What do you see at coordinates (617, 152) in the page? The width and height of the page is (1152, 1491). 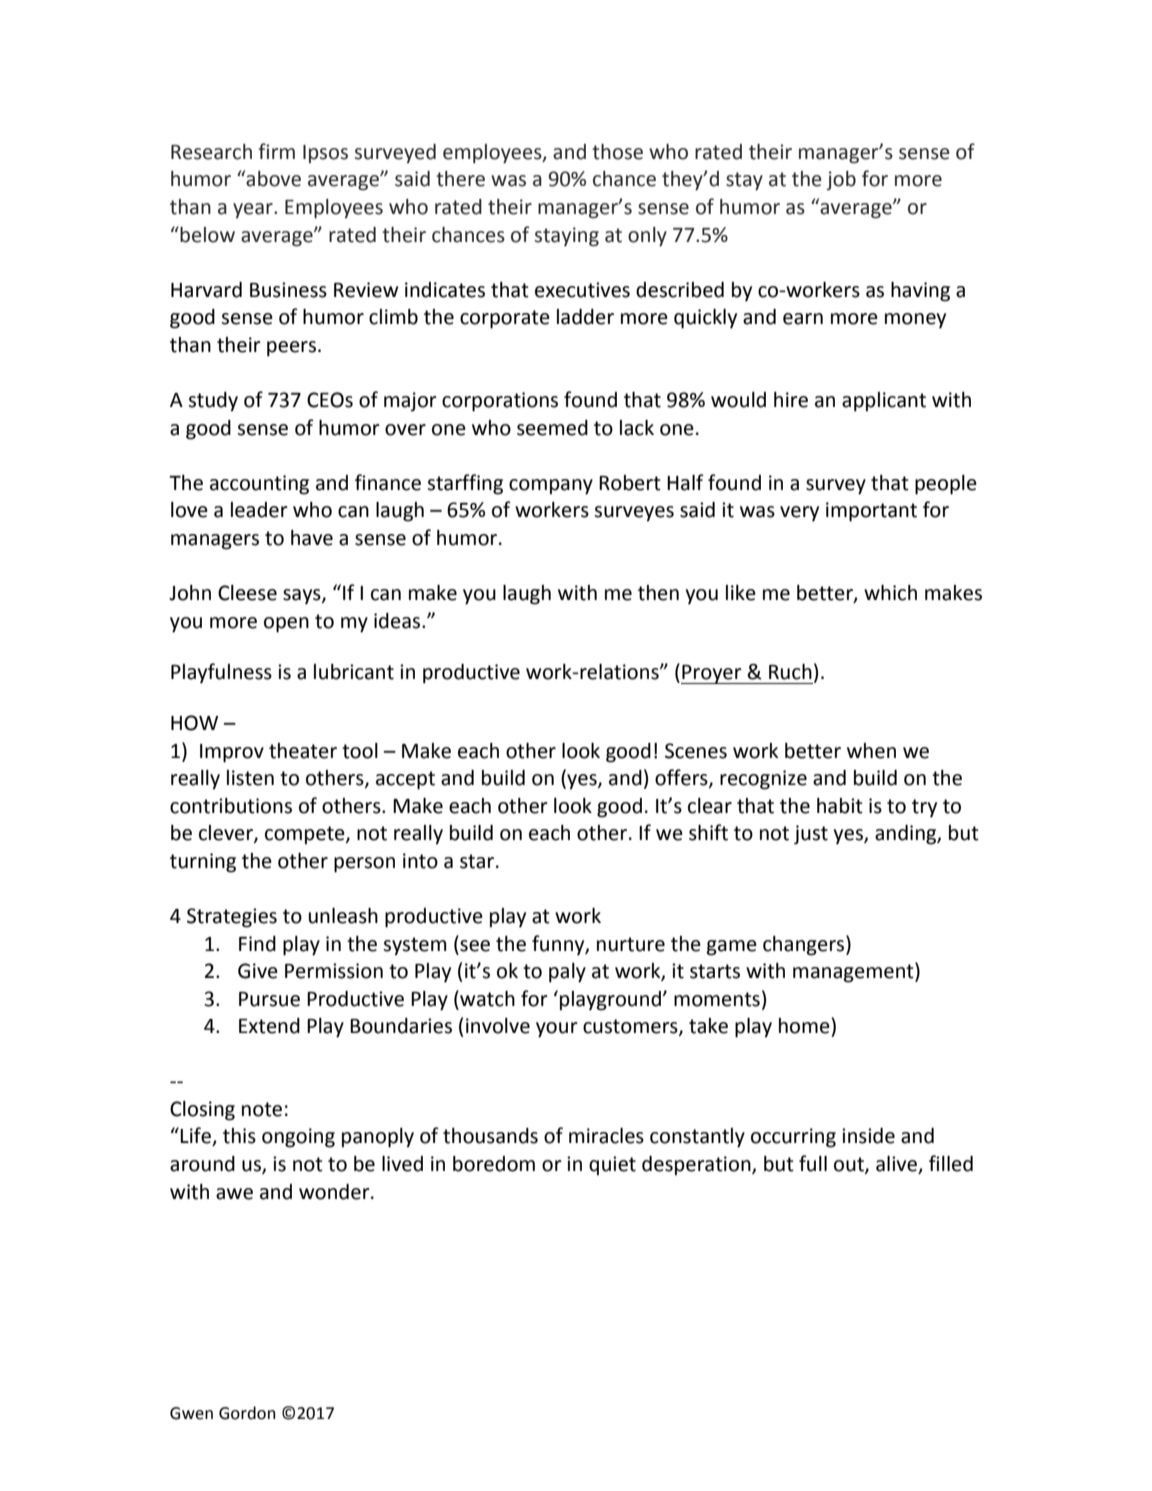 I see `those` at bounding box center [617, 152].
